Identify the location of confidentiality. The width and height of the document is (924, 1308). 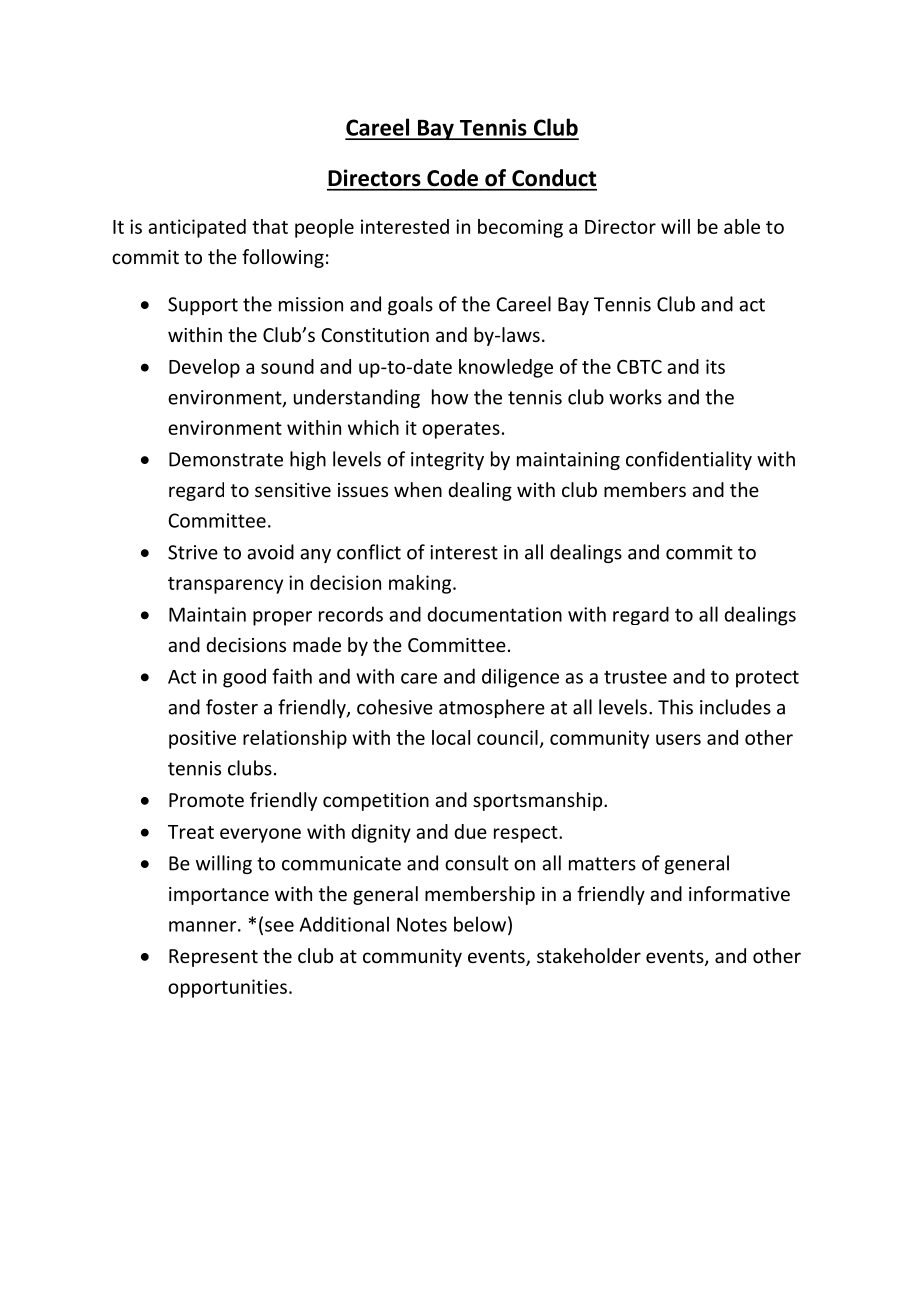
(689, 460).
